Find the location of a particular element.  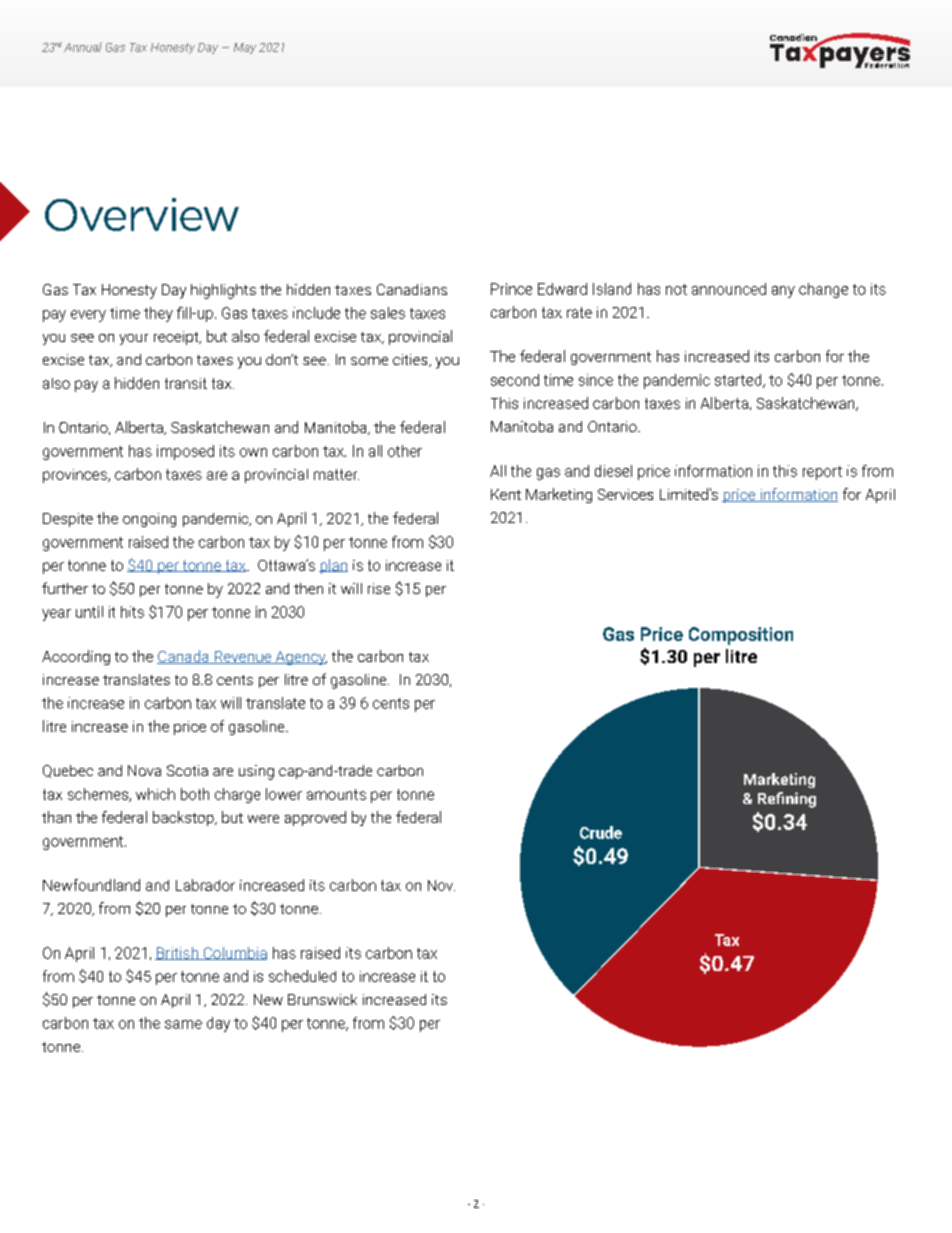

amounts is located at coordinates (336, 794).
